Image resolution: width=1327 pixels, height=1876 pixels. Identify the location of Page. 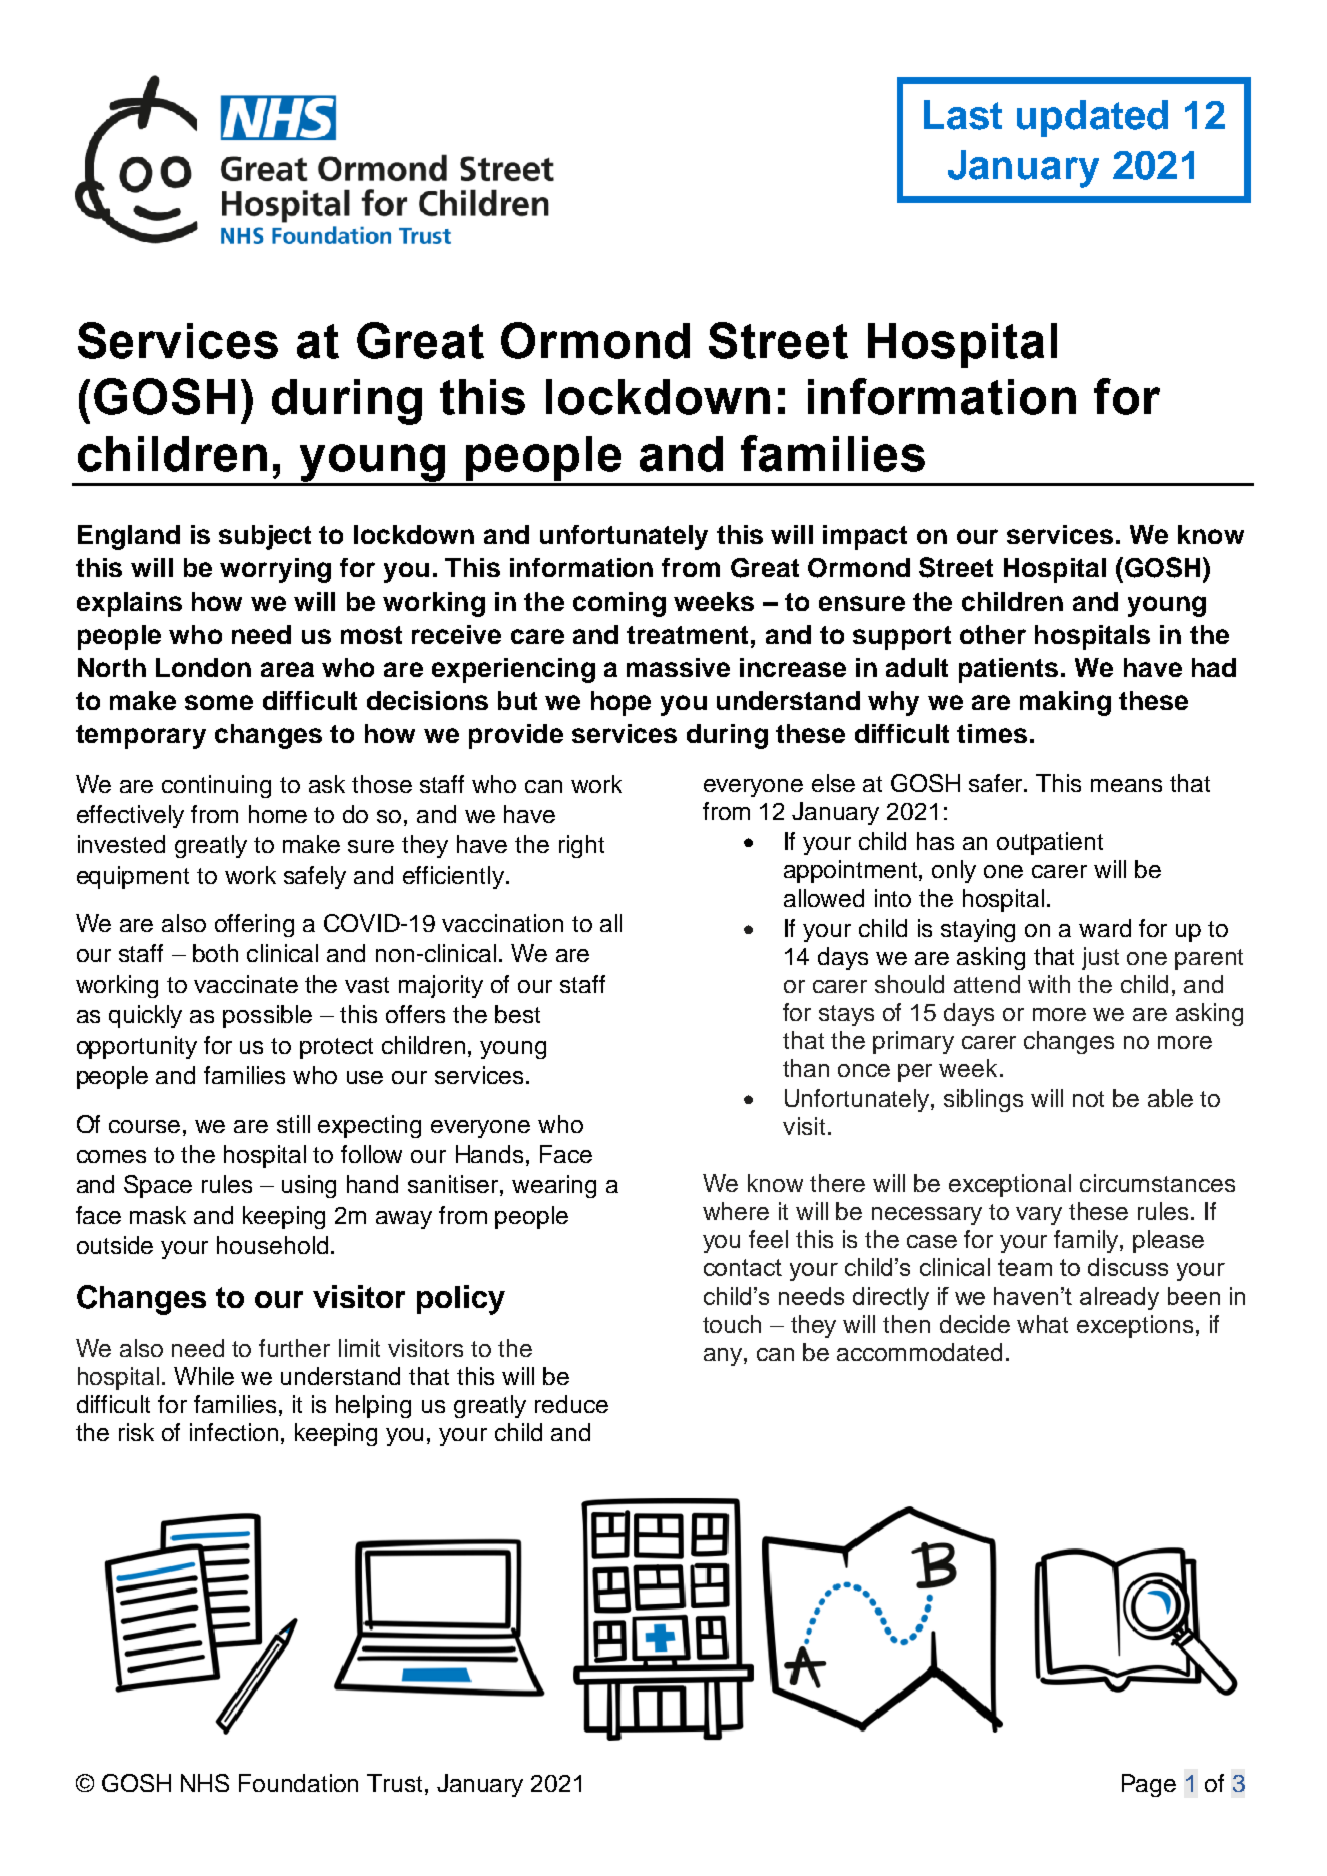
(1149, 1785).
